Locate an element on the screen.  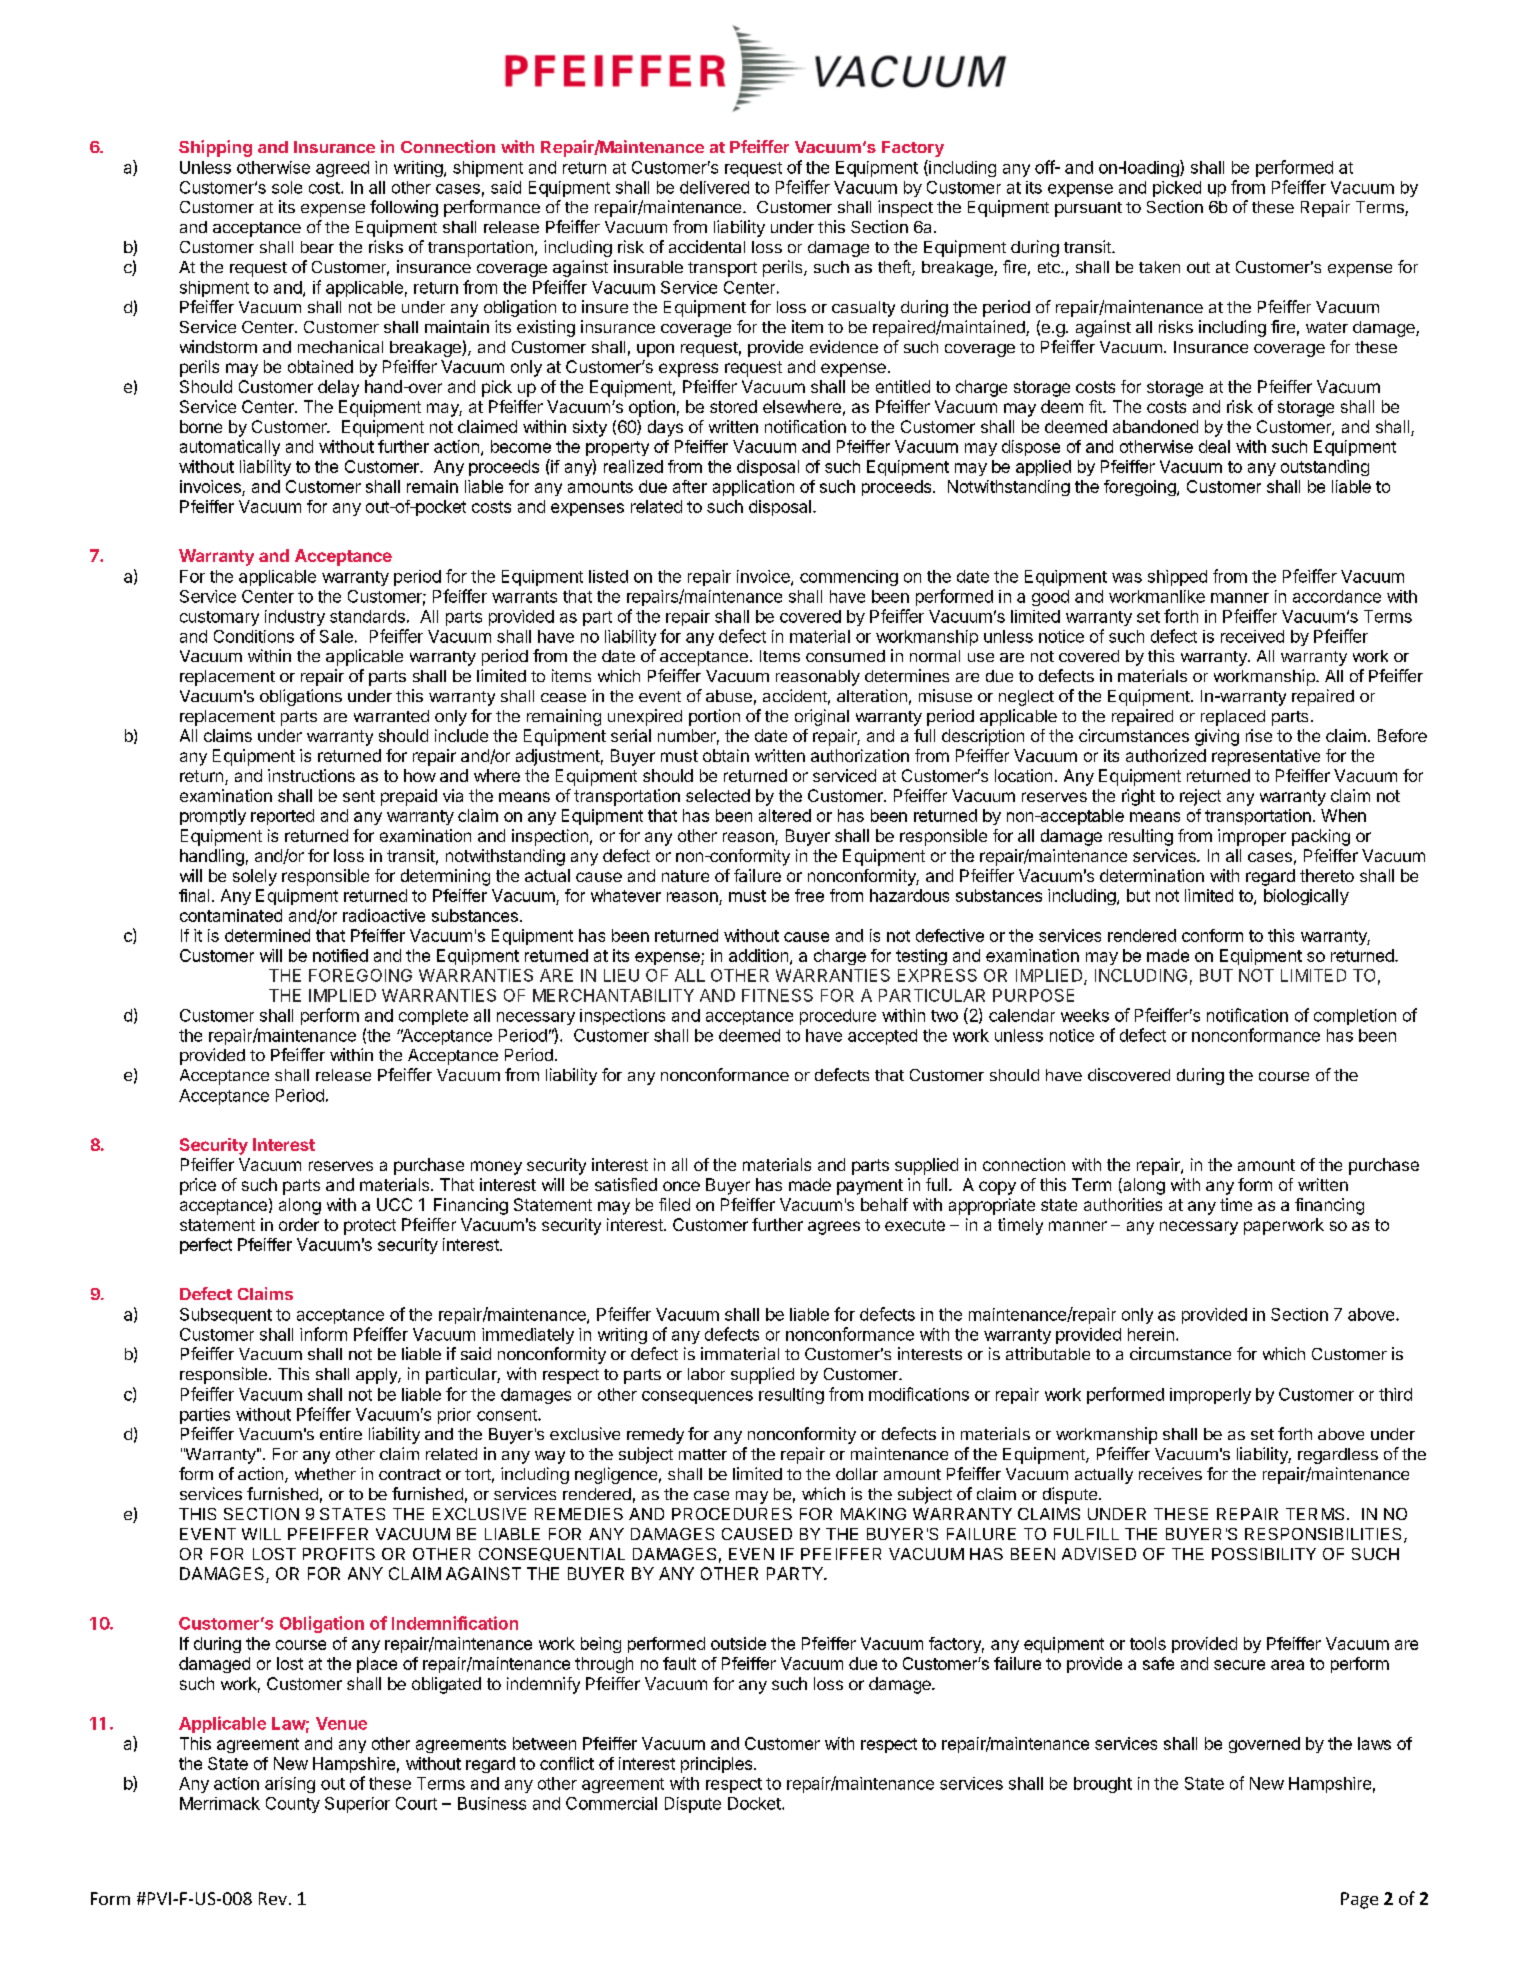
complete is located at coordinates (433, 1017).
